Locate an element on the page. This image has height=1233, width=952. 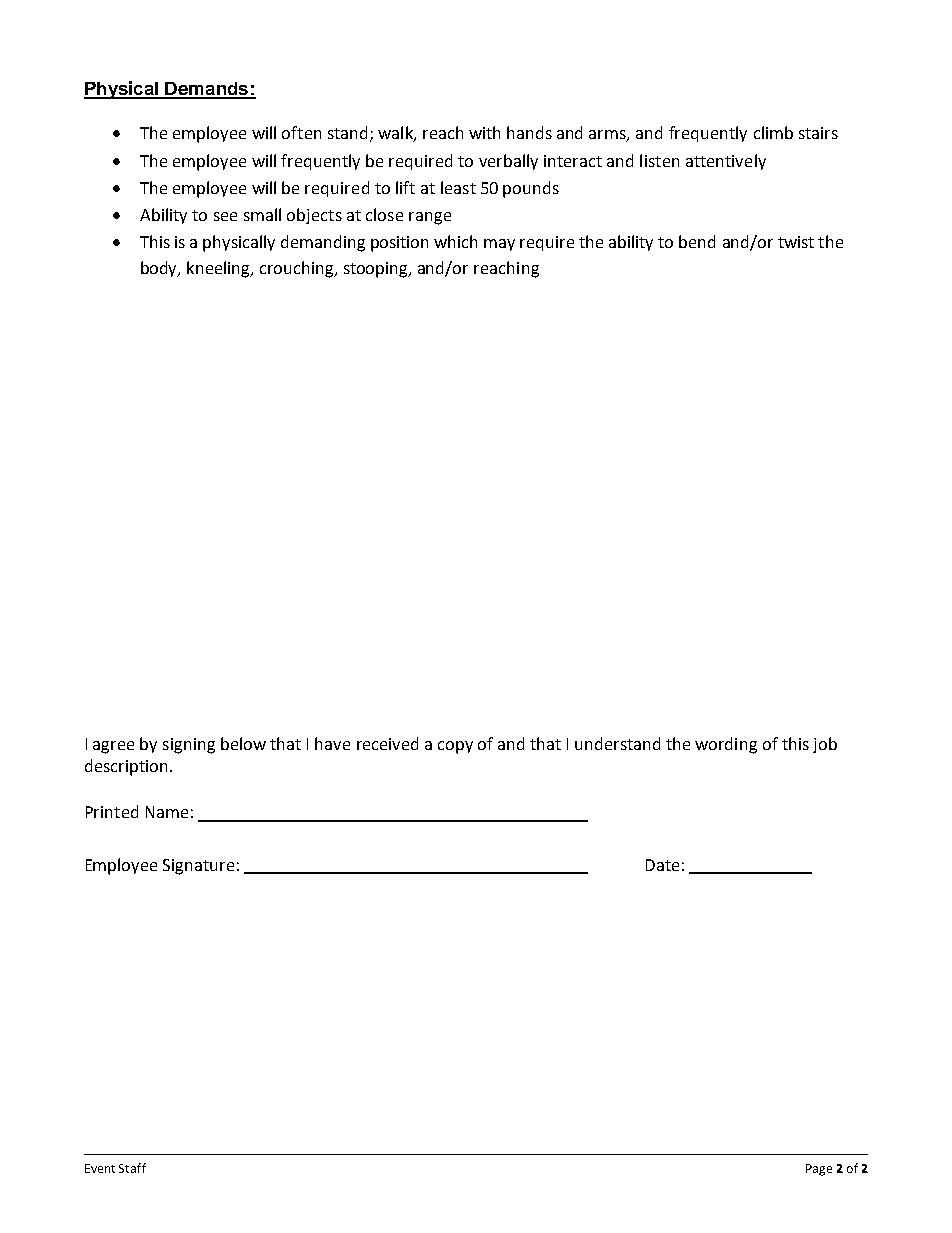
signing is located at coordinates (189, 746).
